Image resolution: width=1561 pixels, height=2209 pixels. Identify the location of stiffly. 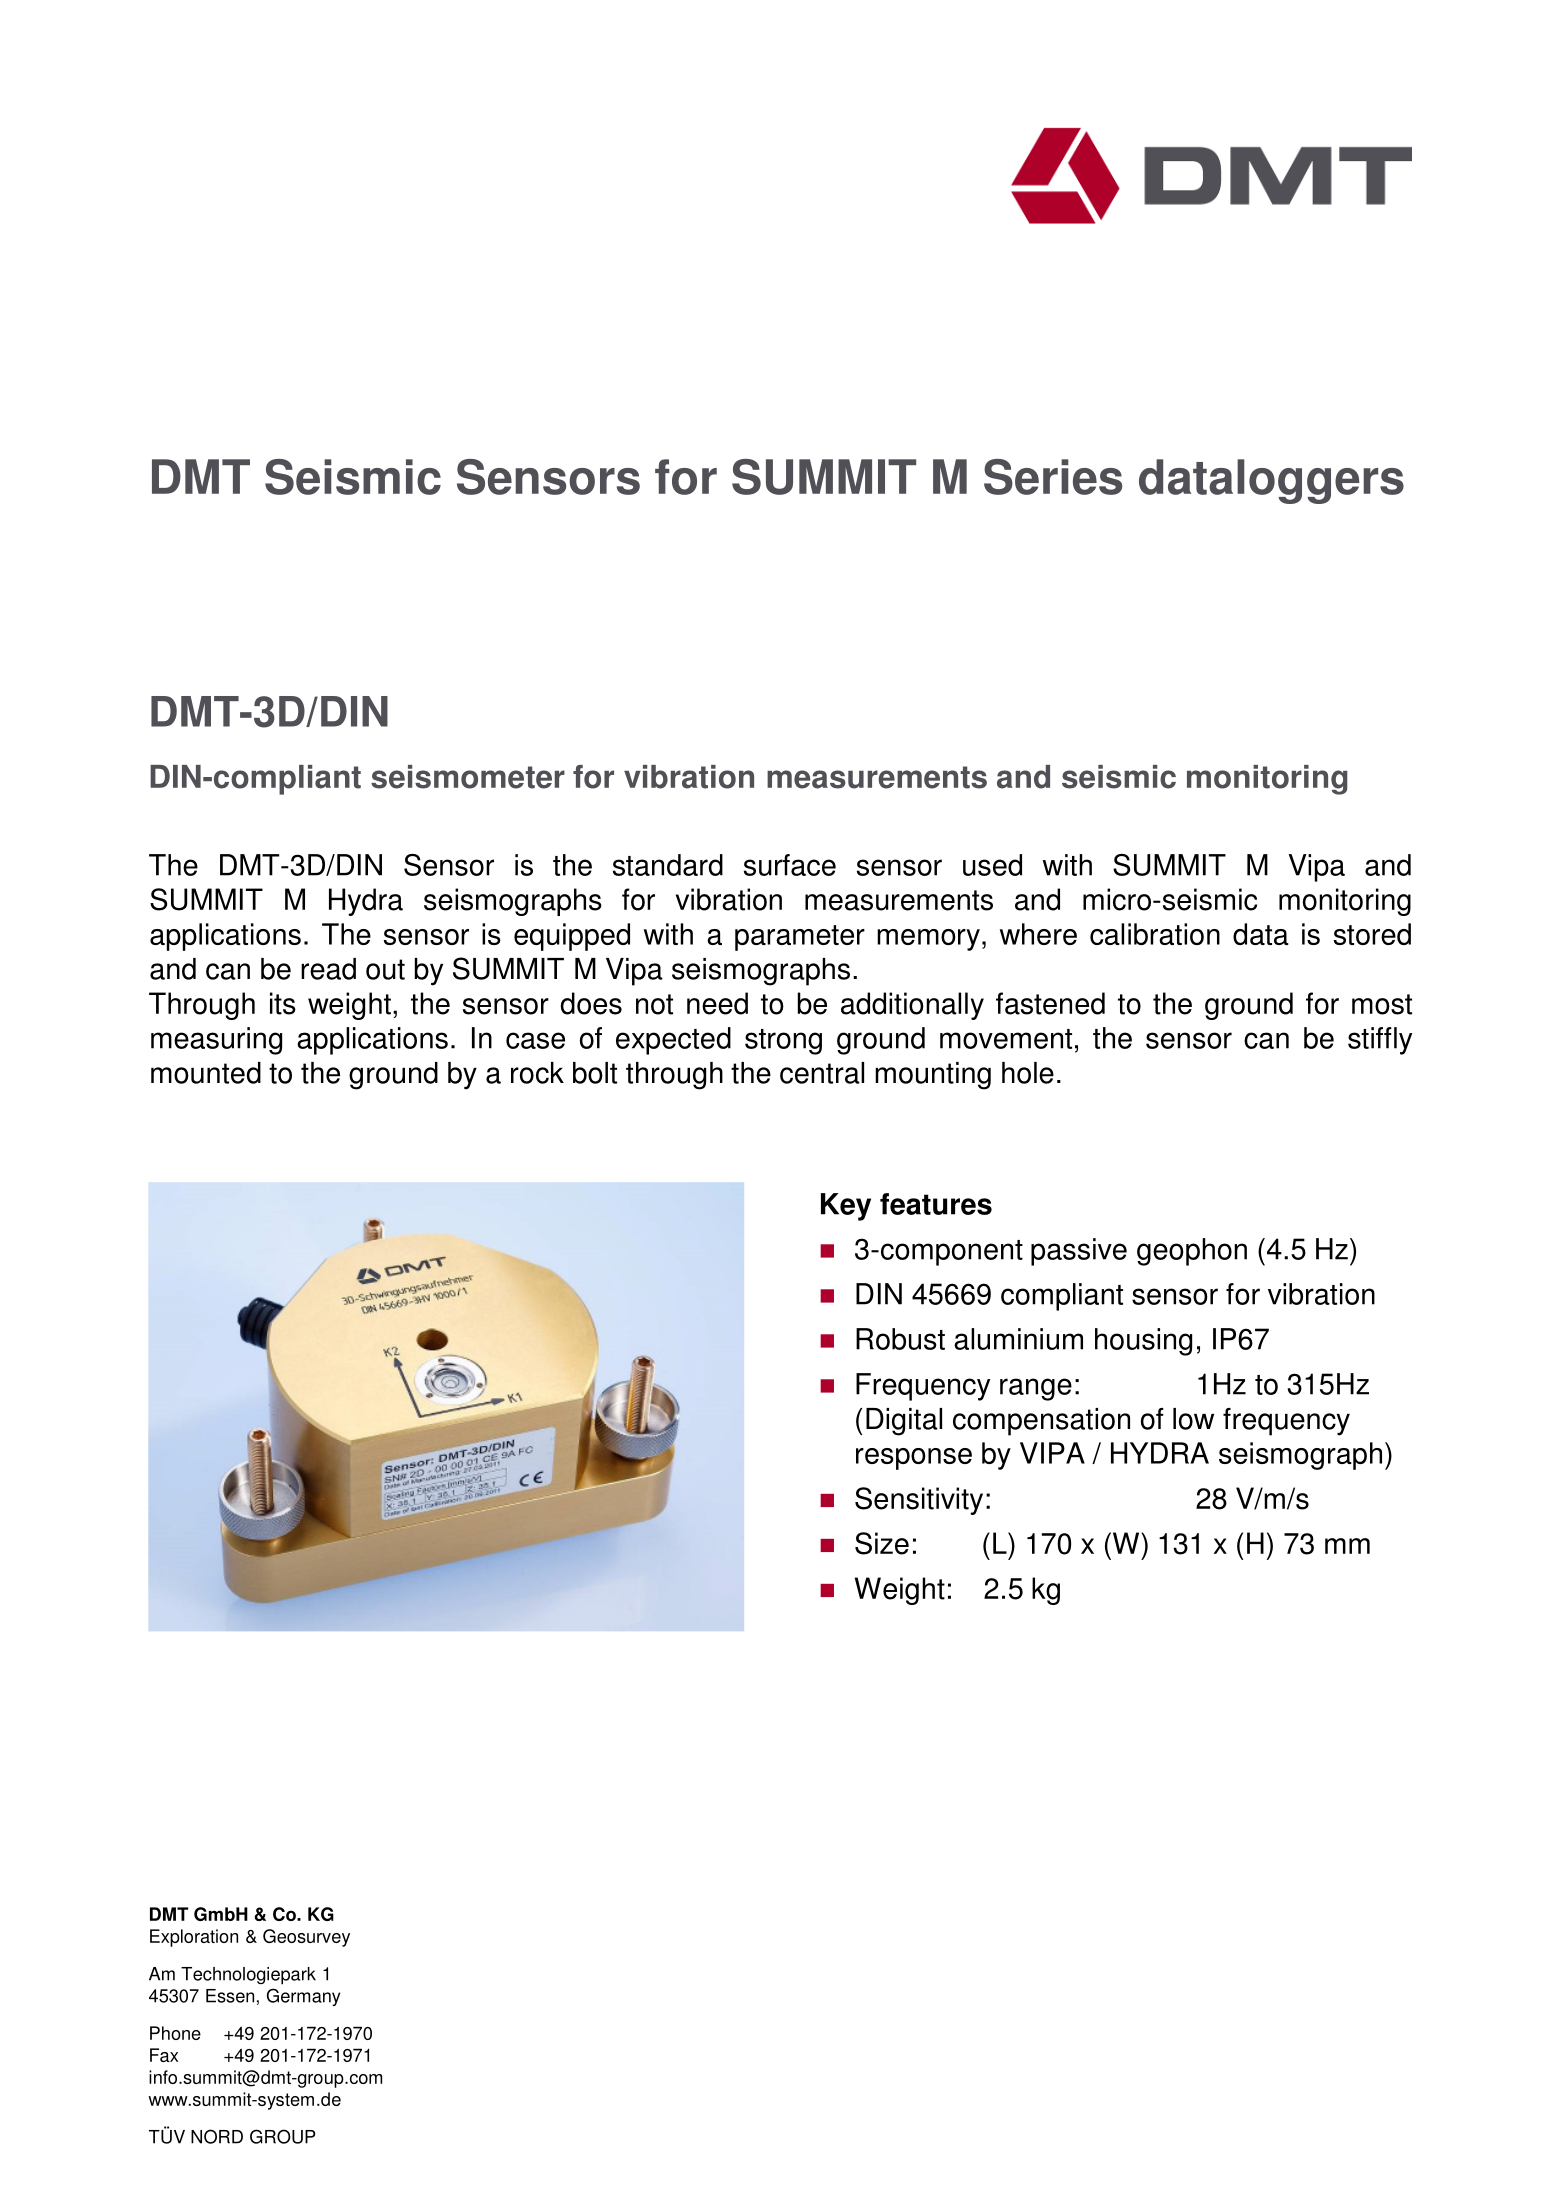
(1380, 1041).
